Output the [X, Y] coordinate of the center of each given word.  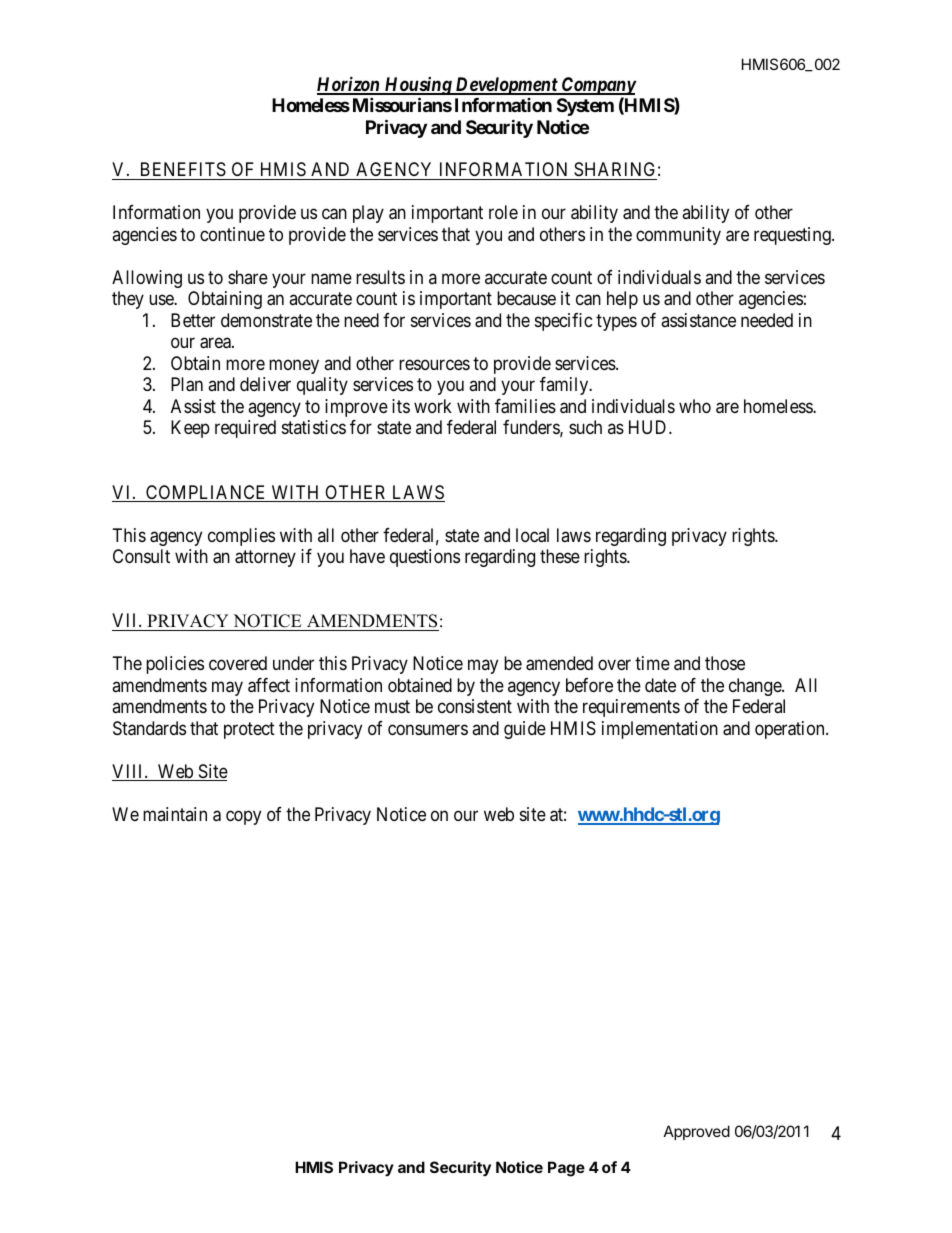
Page [566, 1169]
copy [243, 817]
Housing [418, 86]
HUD [649, 427]
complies [241, 537]
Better [193, 320]
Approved [697, 1132]
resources [434, 364]
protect [249, 730]
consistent [475, 706]
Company [598, 86]
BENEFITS [183, 169]
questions [425, 558]
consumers [428, 729]
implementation [660, 730]
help [622, 300]
